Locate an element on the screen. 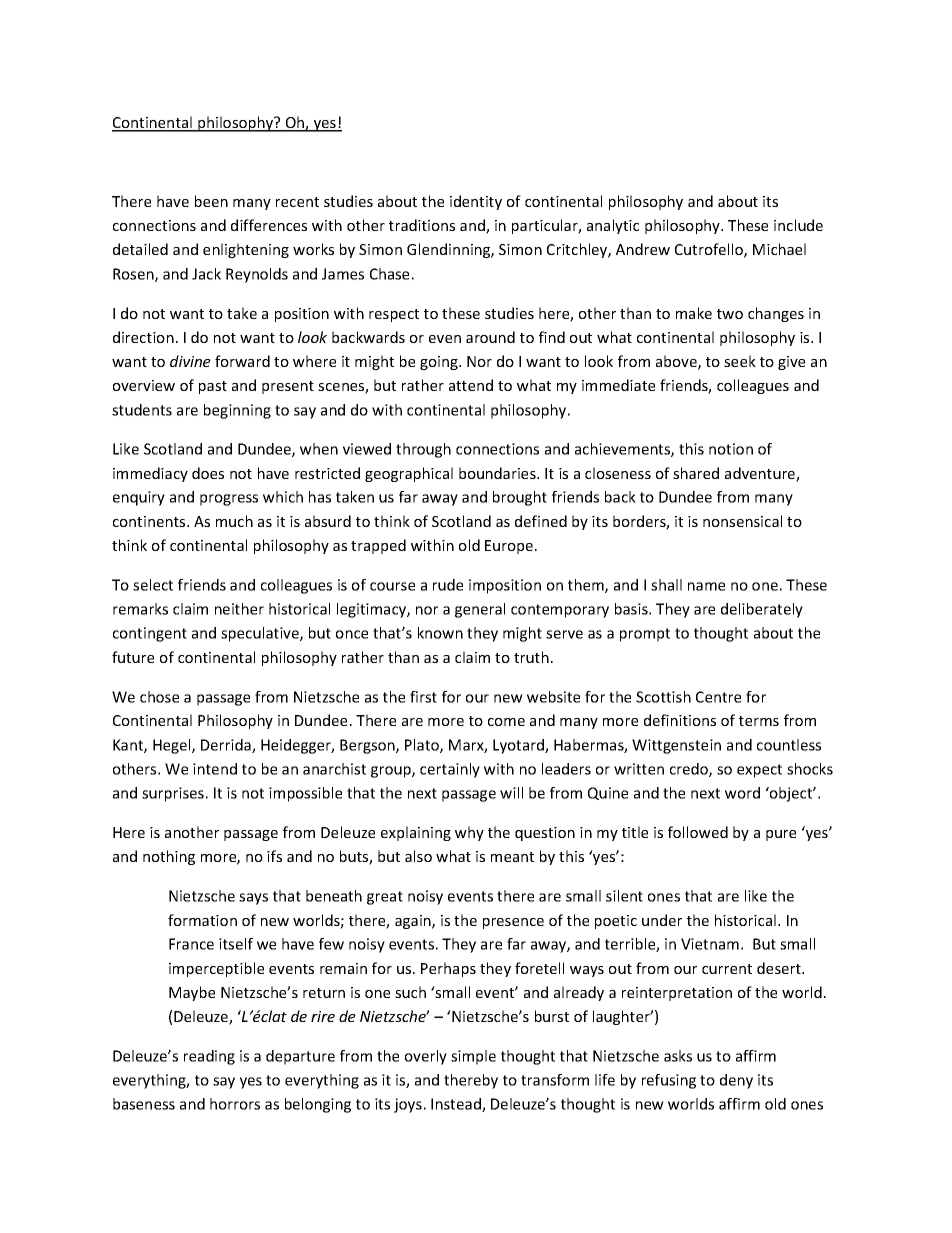  nonsensical is located at coordinates (742, 521).
